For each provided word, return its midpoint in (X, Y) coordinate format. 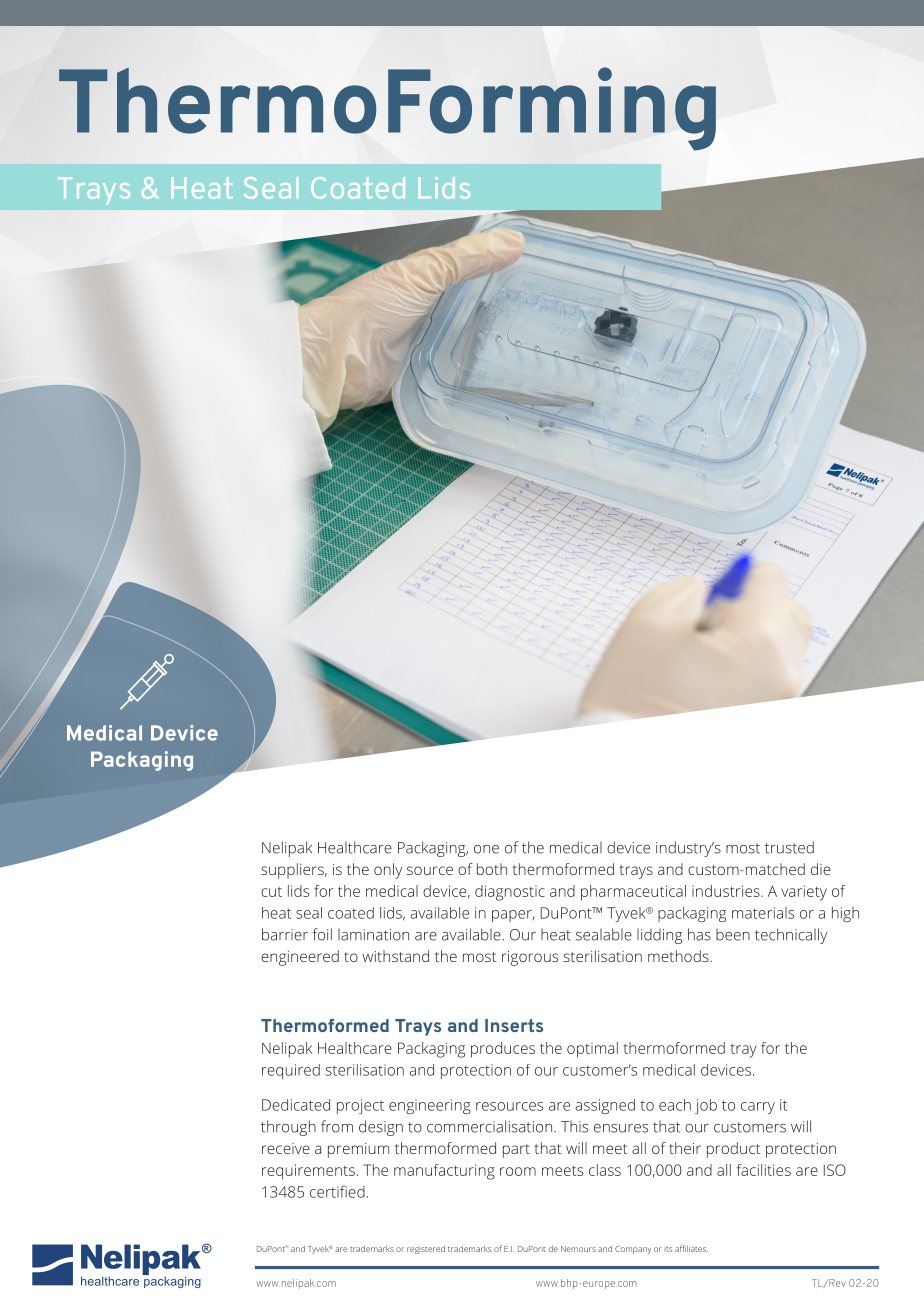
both (492, 869)
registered (426, 1250)
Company (633, 1250)
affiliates (691, 1248)
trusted (789, 847)
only (388, 871)
